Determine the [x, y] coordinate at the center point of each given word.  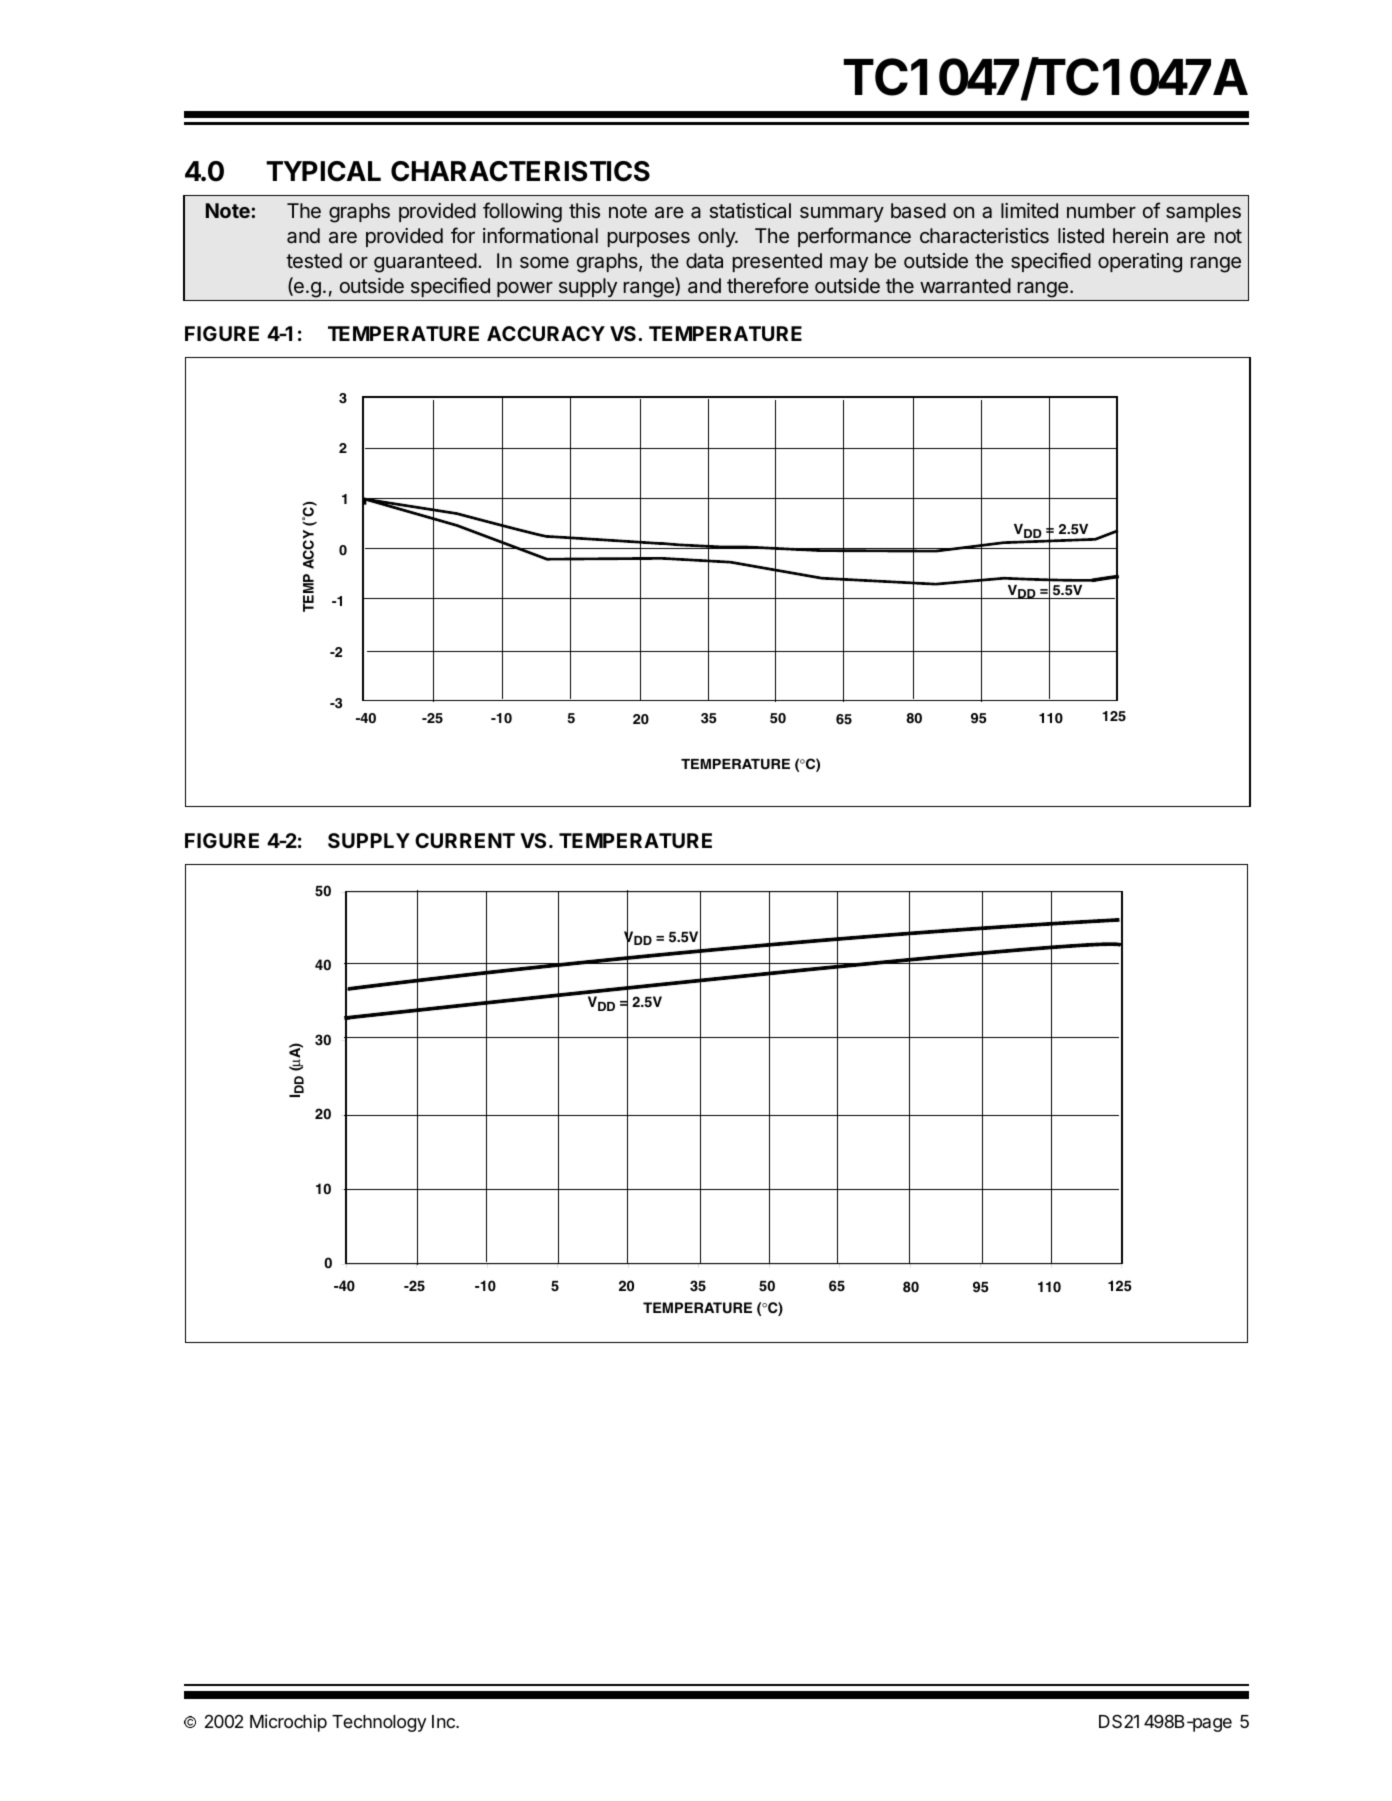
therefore [768, 285]
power [525, 289]
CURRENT [465, 840]
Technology [379, 1723]
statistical [750, 210]
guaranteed [425, 263]
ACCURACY [546, 333]
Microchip [288, 1723]
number [1101, 210]
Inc [444, 1721]
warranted [965, 285]
